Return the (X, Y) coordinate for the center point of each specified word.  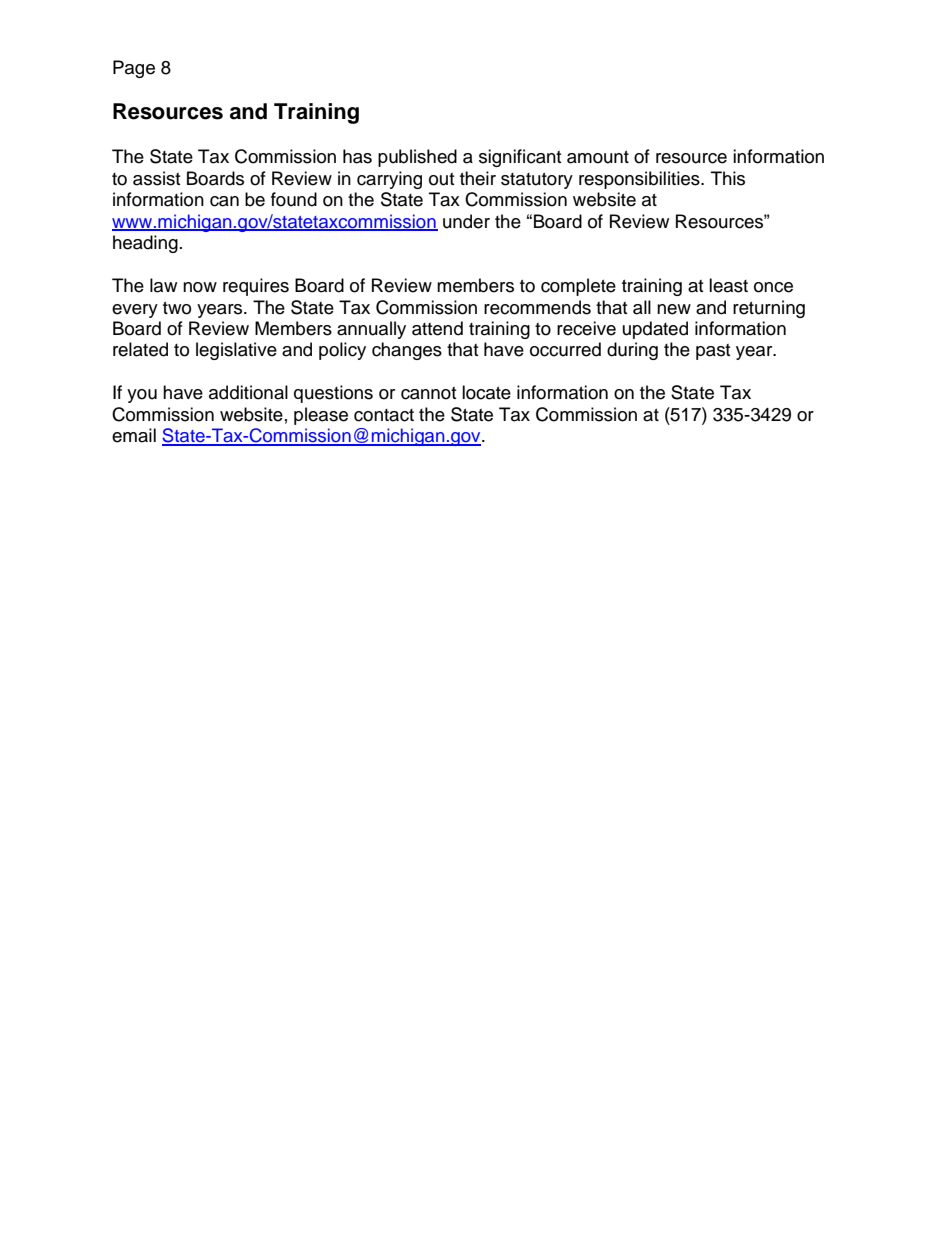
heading (145, 244)
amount (598, 157)
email (134, 435)
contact (384, 415)
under (466, 221)
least (728, 285)
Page (134, 69)
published (417, 158)
